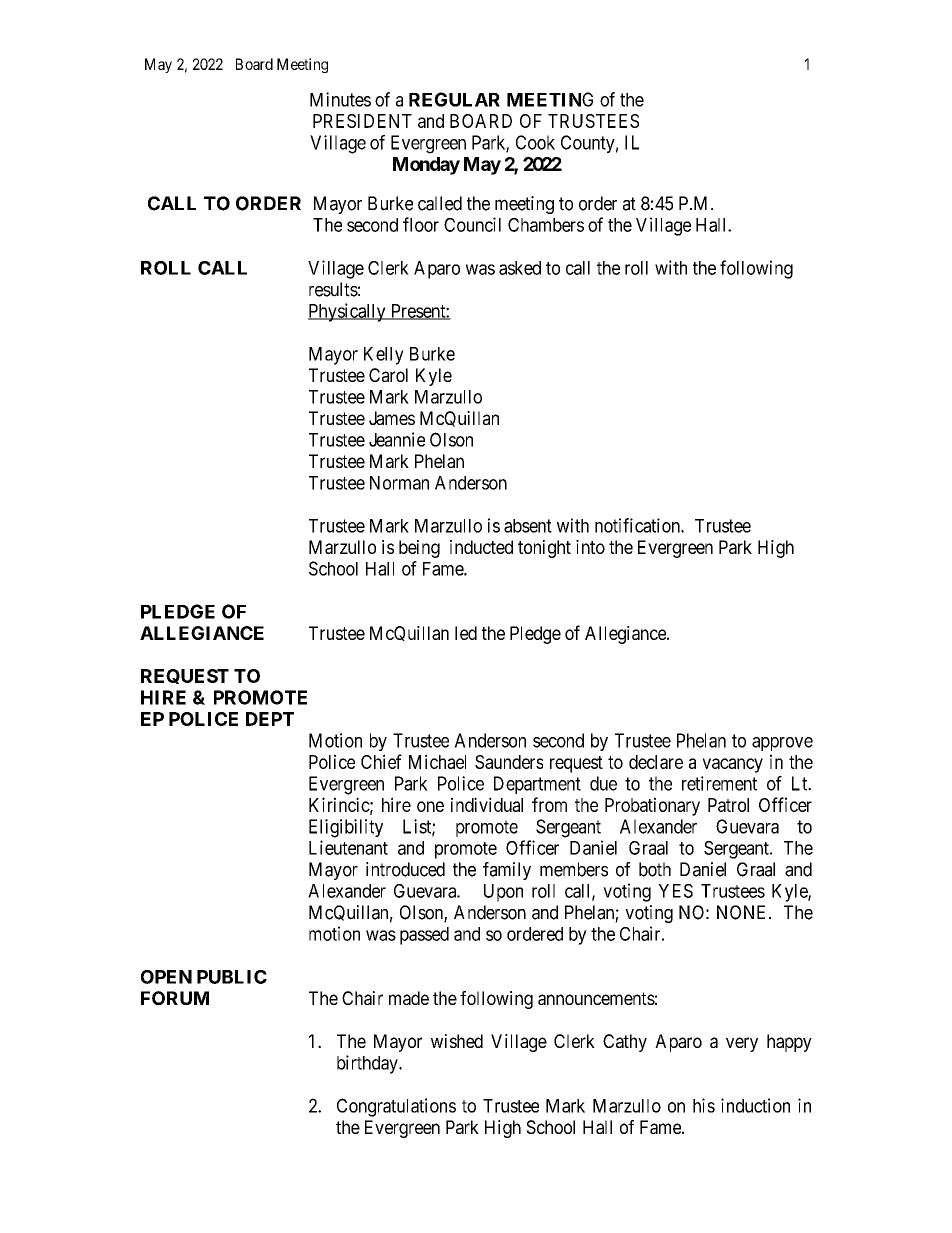 Image resolution: width=952 pixels, height=1233 pixels. Describe the element at coordinates (457, 1041) in the screenshot. I see `wished` at that location.
